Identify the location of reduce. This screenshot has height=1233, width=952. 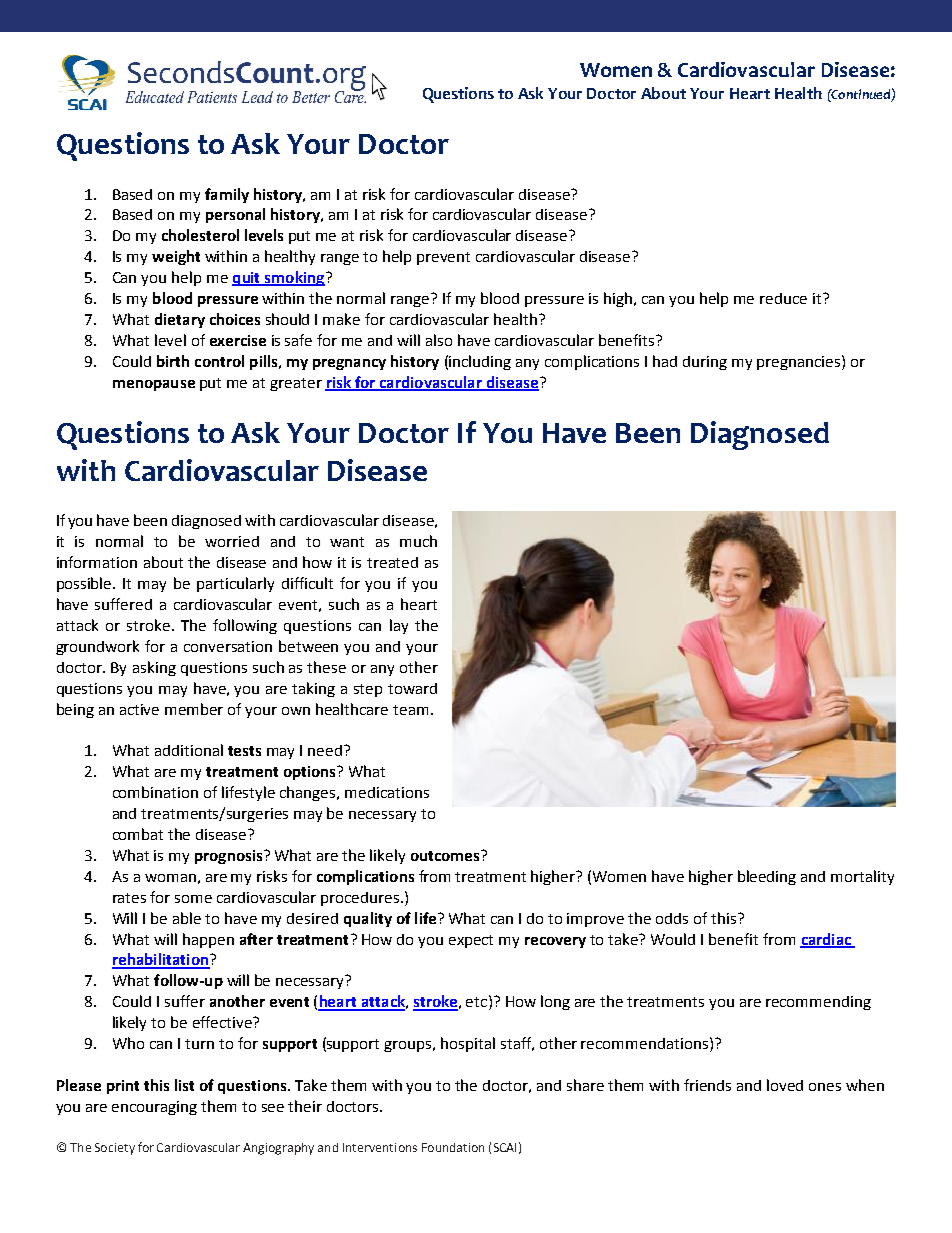
(783, 298).
